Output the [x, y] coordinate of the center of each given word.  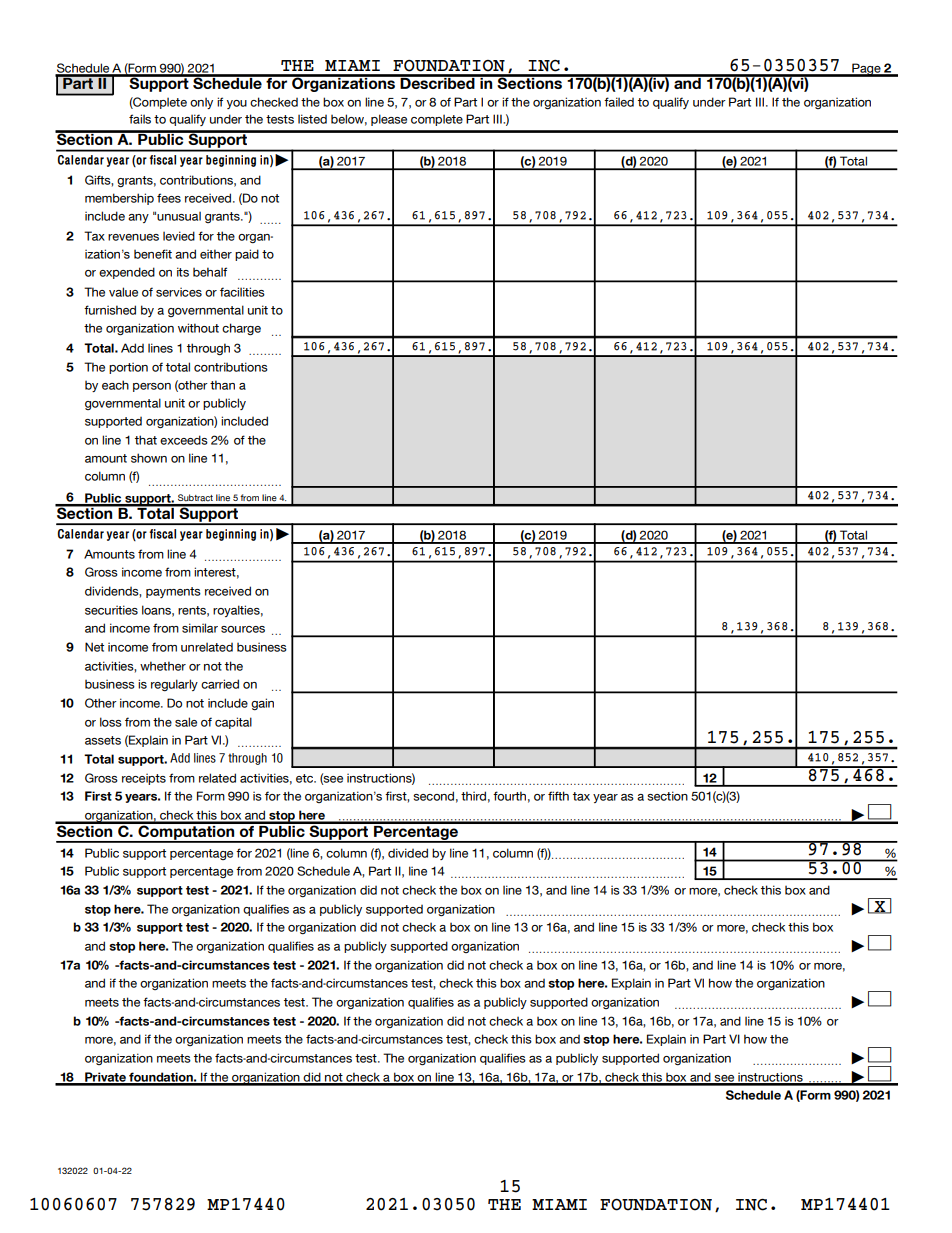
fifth [558, 796]
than [222, 385]
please [389, 120]
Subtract [195, 497]
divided [408, 853]
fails [140, 119]
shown [149, 458]
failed [619, 102]
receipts [144, 779]
